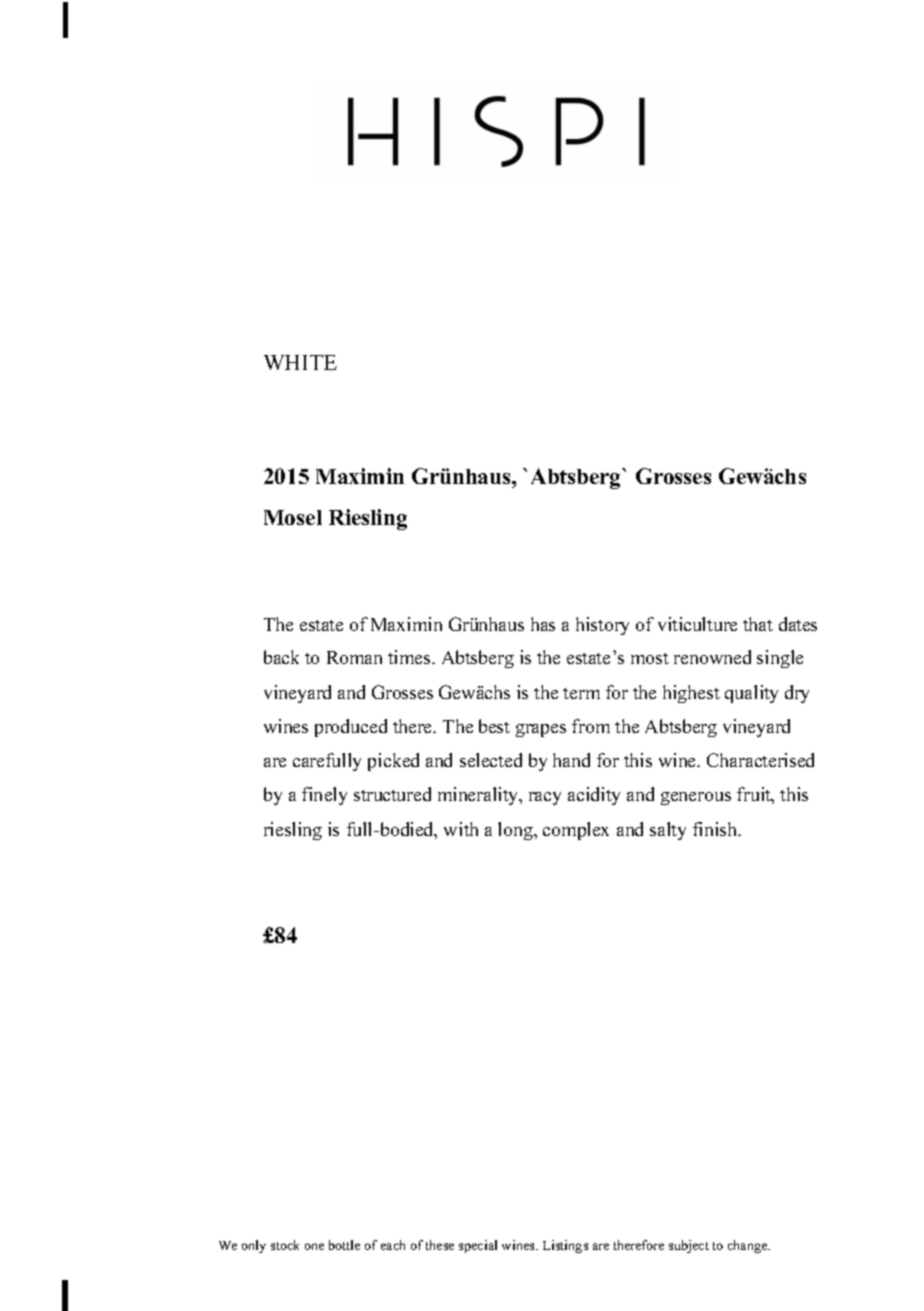  What do you see at coordinates (300, 362) in the page?
I see `WHITE` at bounding box center [300, 362].
